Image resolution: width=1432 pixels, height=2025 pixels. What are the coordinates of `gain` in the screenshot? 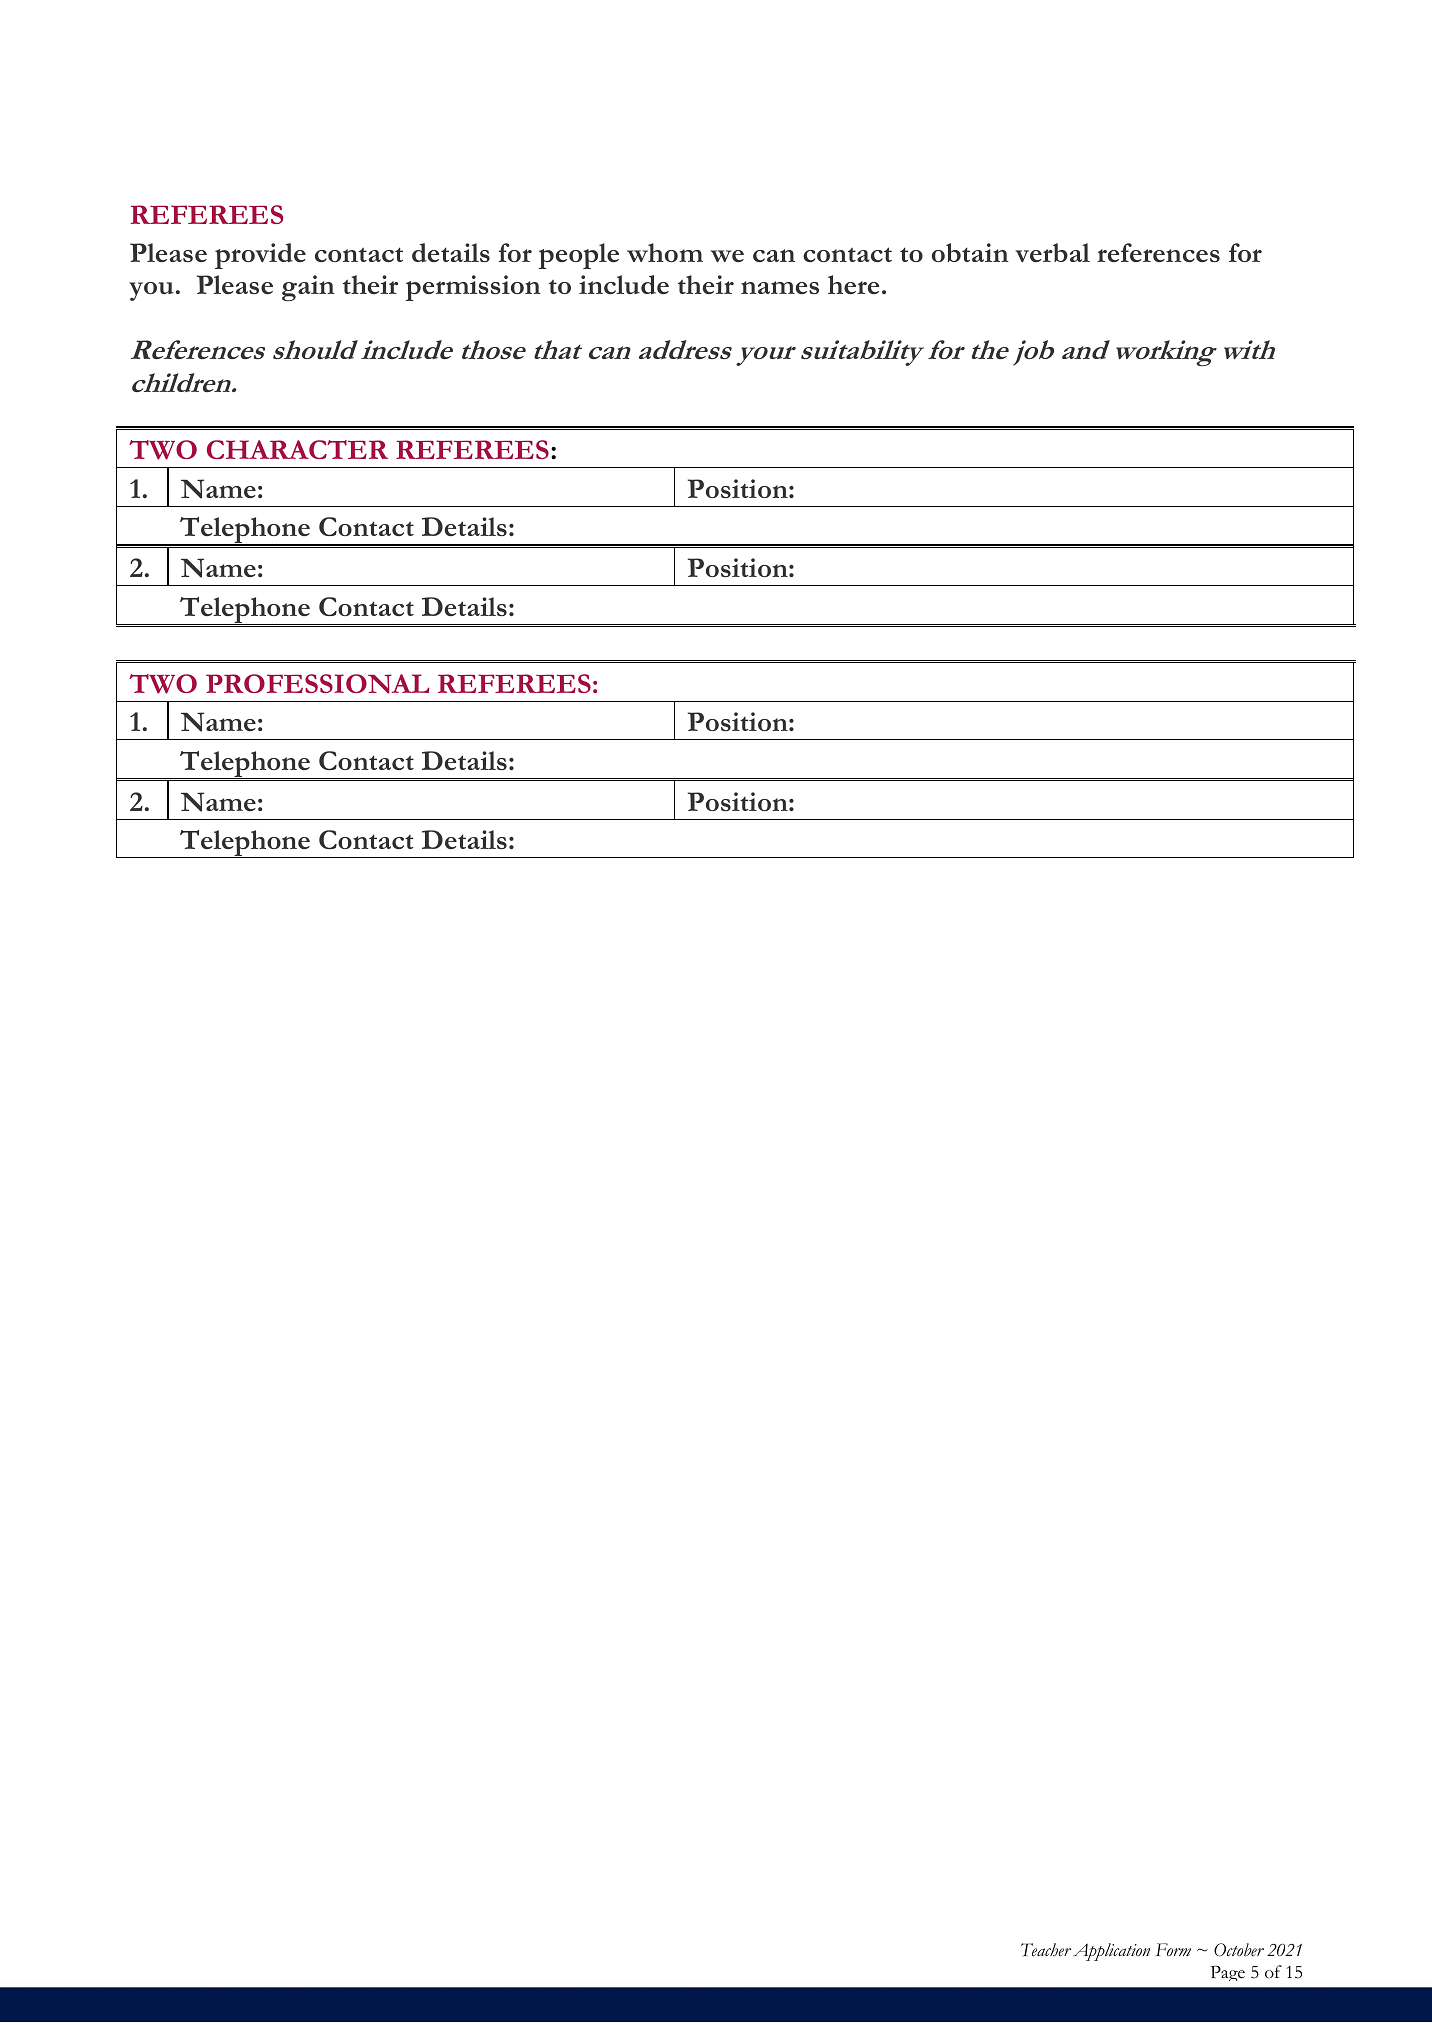 It's located at (308, 288).
